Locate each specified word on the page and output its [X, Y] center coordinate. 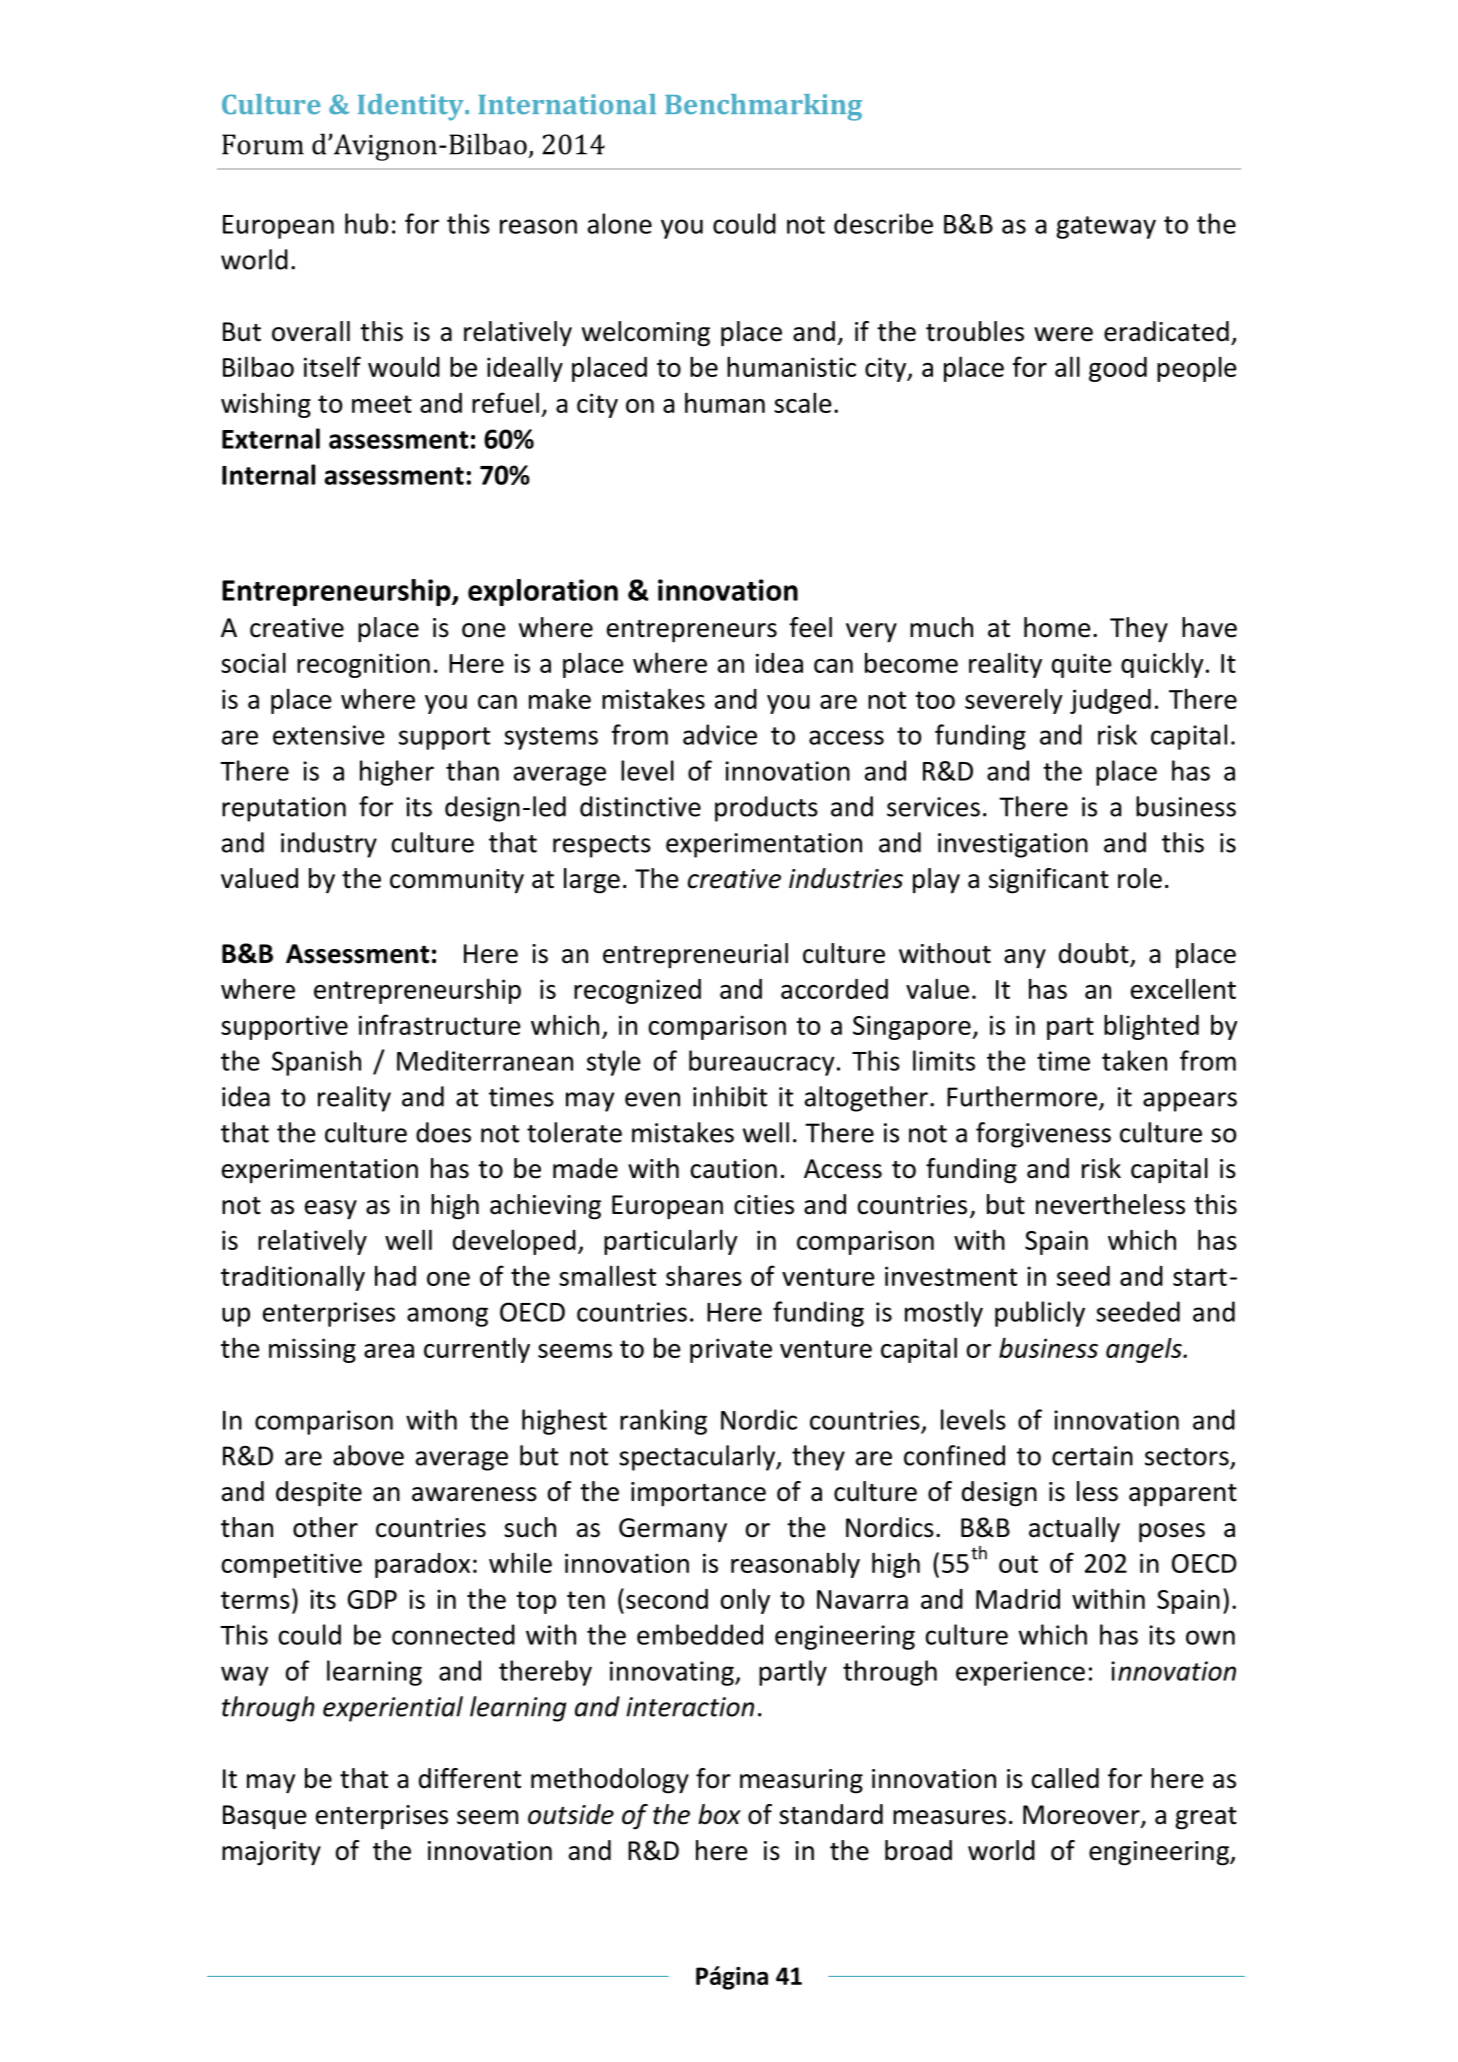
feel [810, 627]
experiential [393, 1709]
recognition [363, 665]
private [731, 1350]
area [389, 1351]
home [1057, 627]
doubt [1095, 954]
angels [1145, 1350]
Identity [412, 107]
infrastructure [439, 1024]
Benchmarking [763, 107]
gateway [1106, 227]
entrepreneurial [695, 956]
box [719, 1814]
